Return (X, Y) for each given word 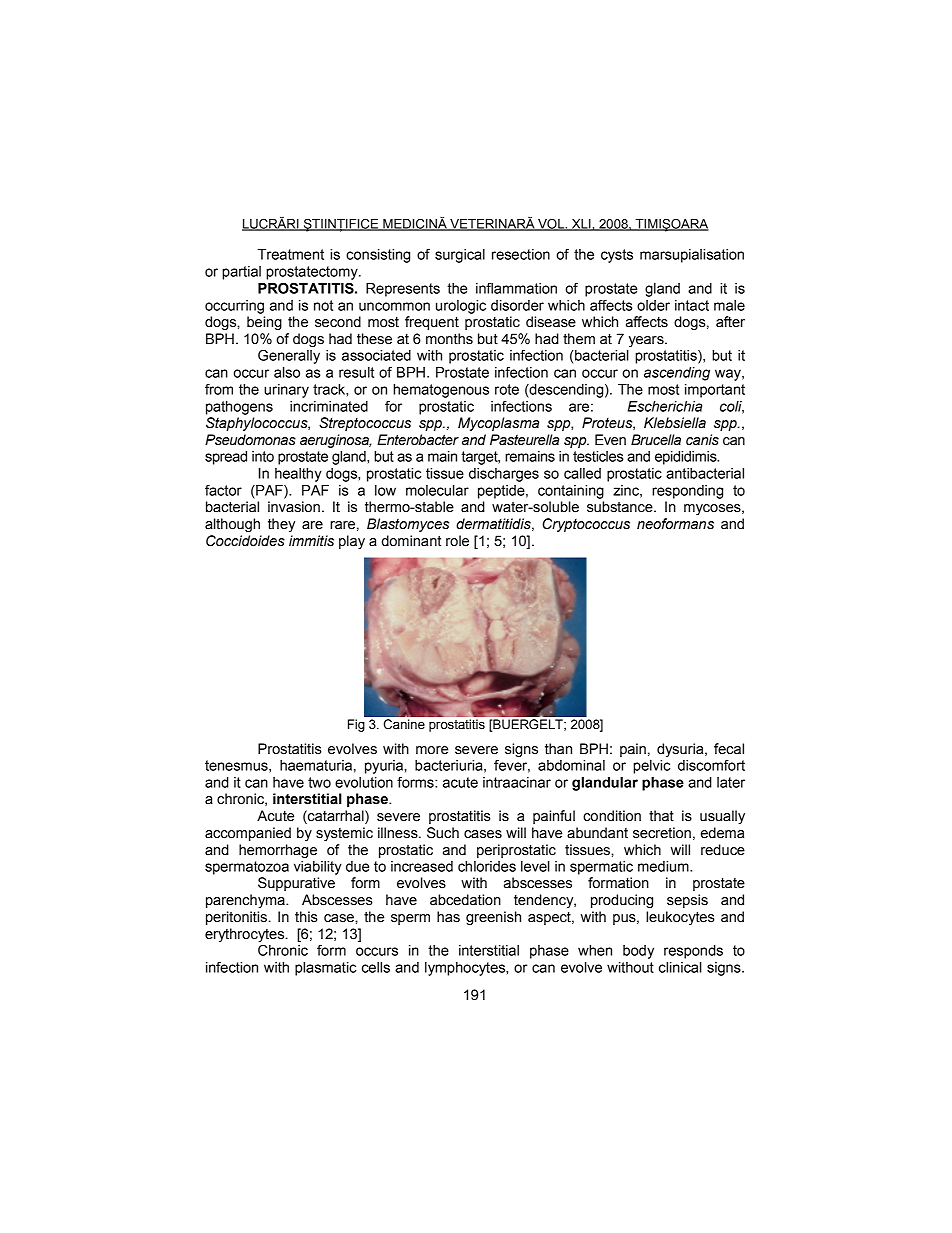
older (653, 305)
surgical (460, 256)
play (352, 542)
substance (621, 507)
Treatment (291, 254)
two (319, 782)
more (432, 750)
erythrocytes (246, 935)
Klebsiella (675, 423)
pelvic (652, 767)
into (263, 456)
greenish (493, 918)
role (457, 541)
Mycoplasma (498, 424)
